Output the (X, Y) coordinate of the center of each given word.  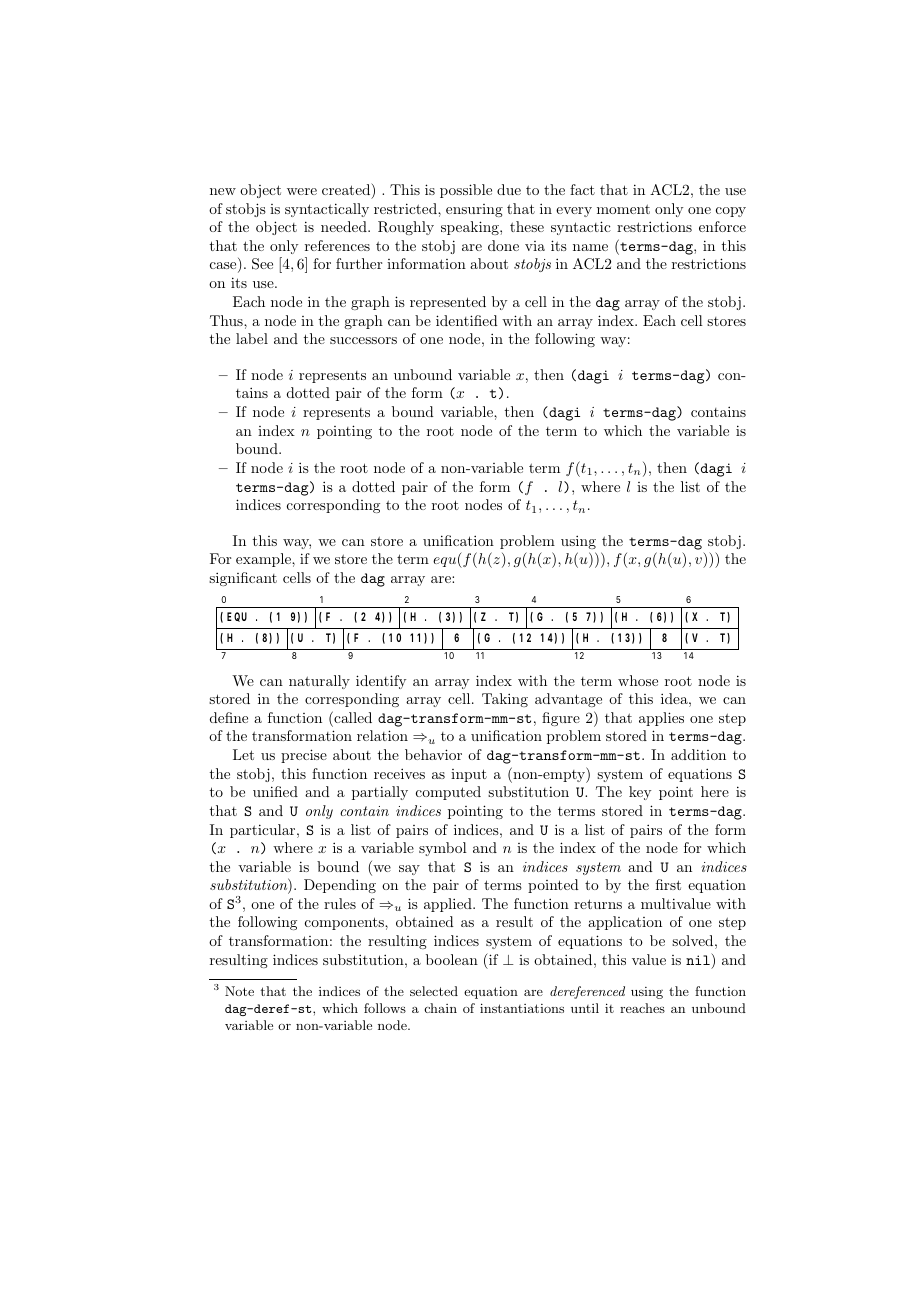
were (302, 191)
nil (699, 959)
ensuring (474, 210)
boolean (452, 959)
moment (623, 209)
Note (239, 991)
